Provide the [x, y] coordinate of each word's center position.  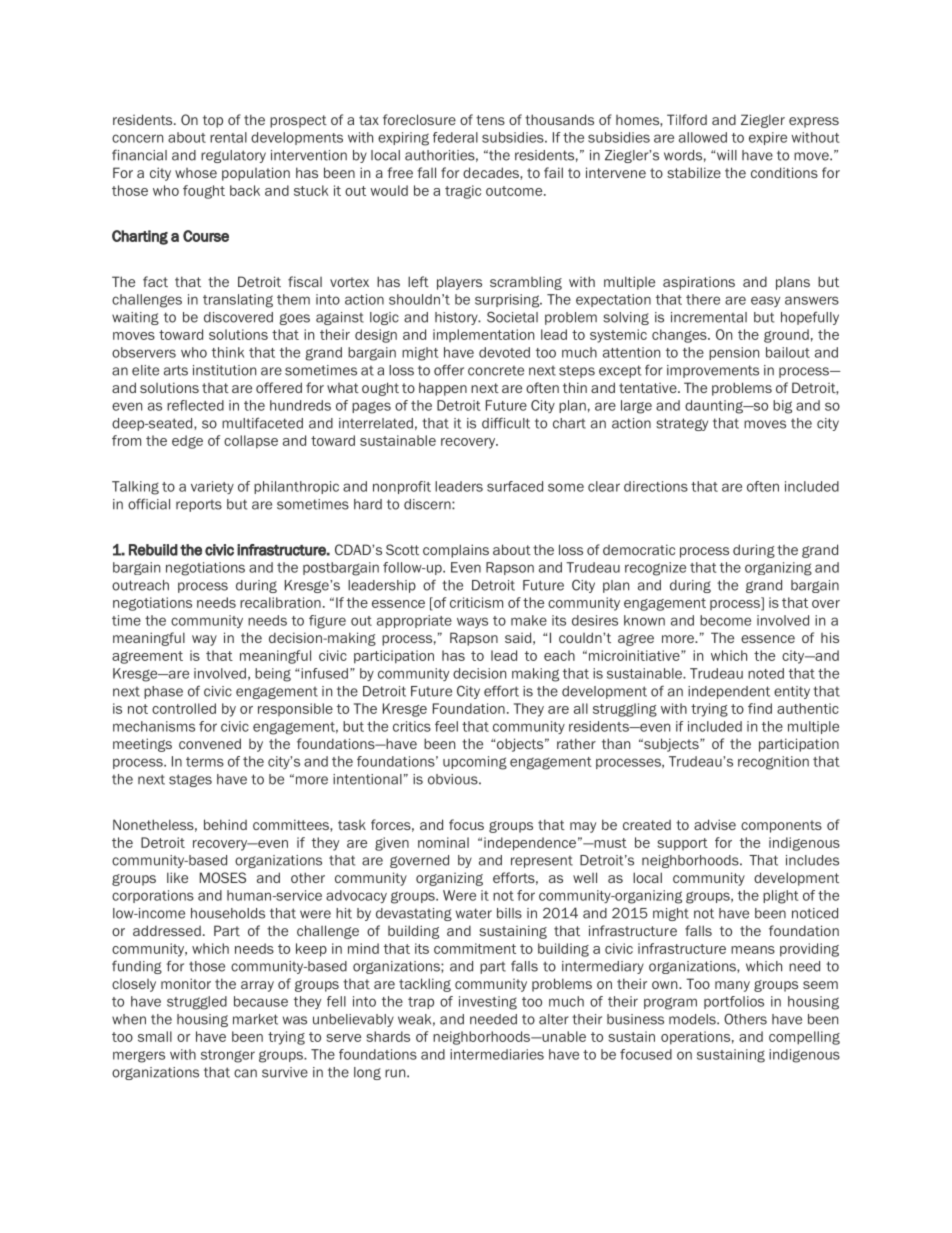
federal [455, 137]
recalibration [280, 602]
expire [768, 138]
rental [228, 137]
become [725, 620]
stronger [228, 1056]
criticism [476, 602]
